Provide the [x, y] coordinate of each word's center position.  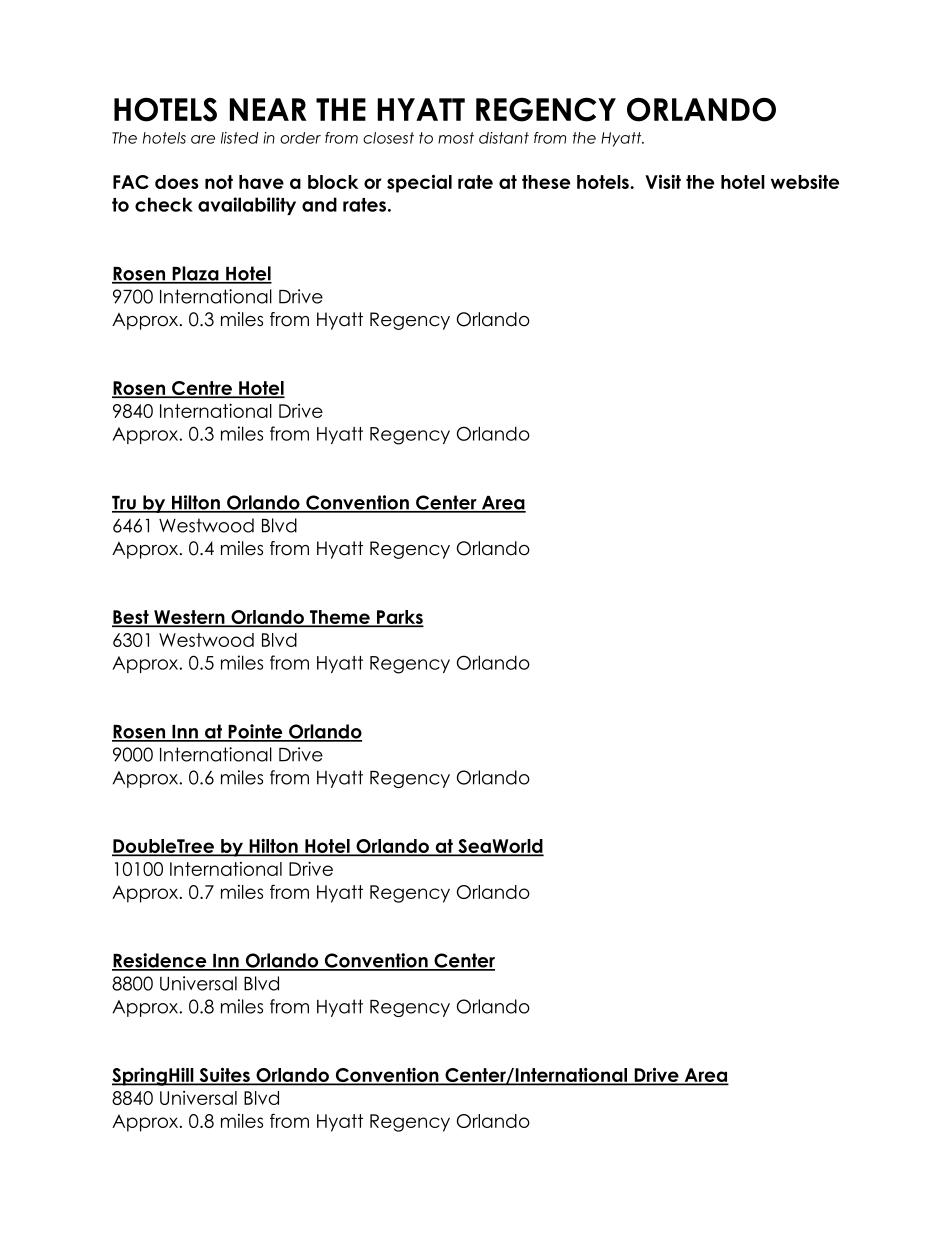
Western [189, 618]
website [805, 181]
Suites [224, 1076]
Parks [399, 618]
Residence [160, 961]
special [419, 183]
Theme [340, 618]
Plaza [195, 274]
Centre [202, 389]
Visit [663, 181]
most [456, 138]
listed [239, 138]
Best [131, 618]
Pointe [255, 732]
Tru [125, 504]
